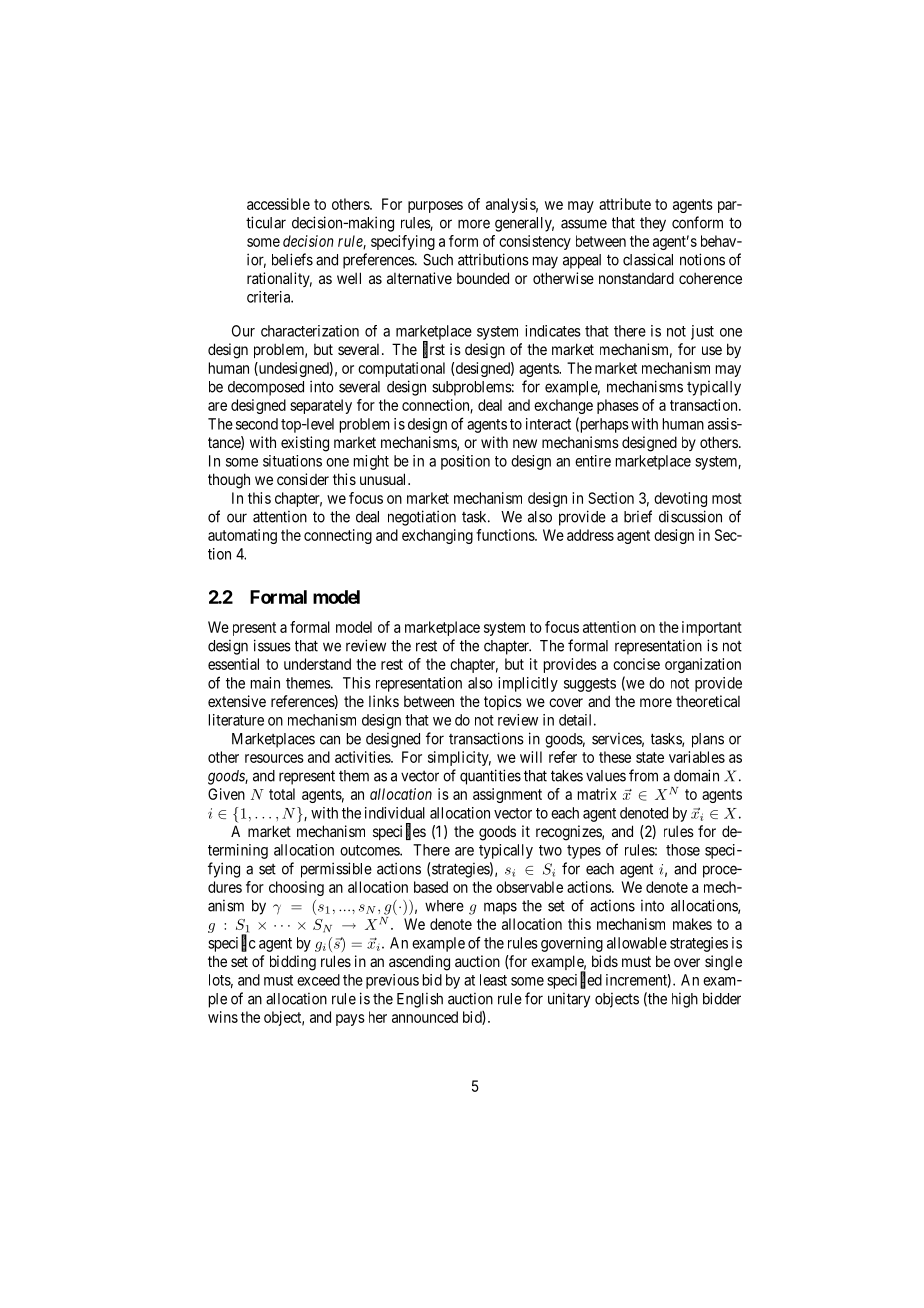 The image size is (924, 1308). What do you see at coordinates (317, 664) in the screenshot?
I see `understand` at bounding box center [317, 664].
